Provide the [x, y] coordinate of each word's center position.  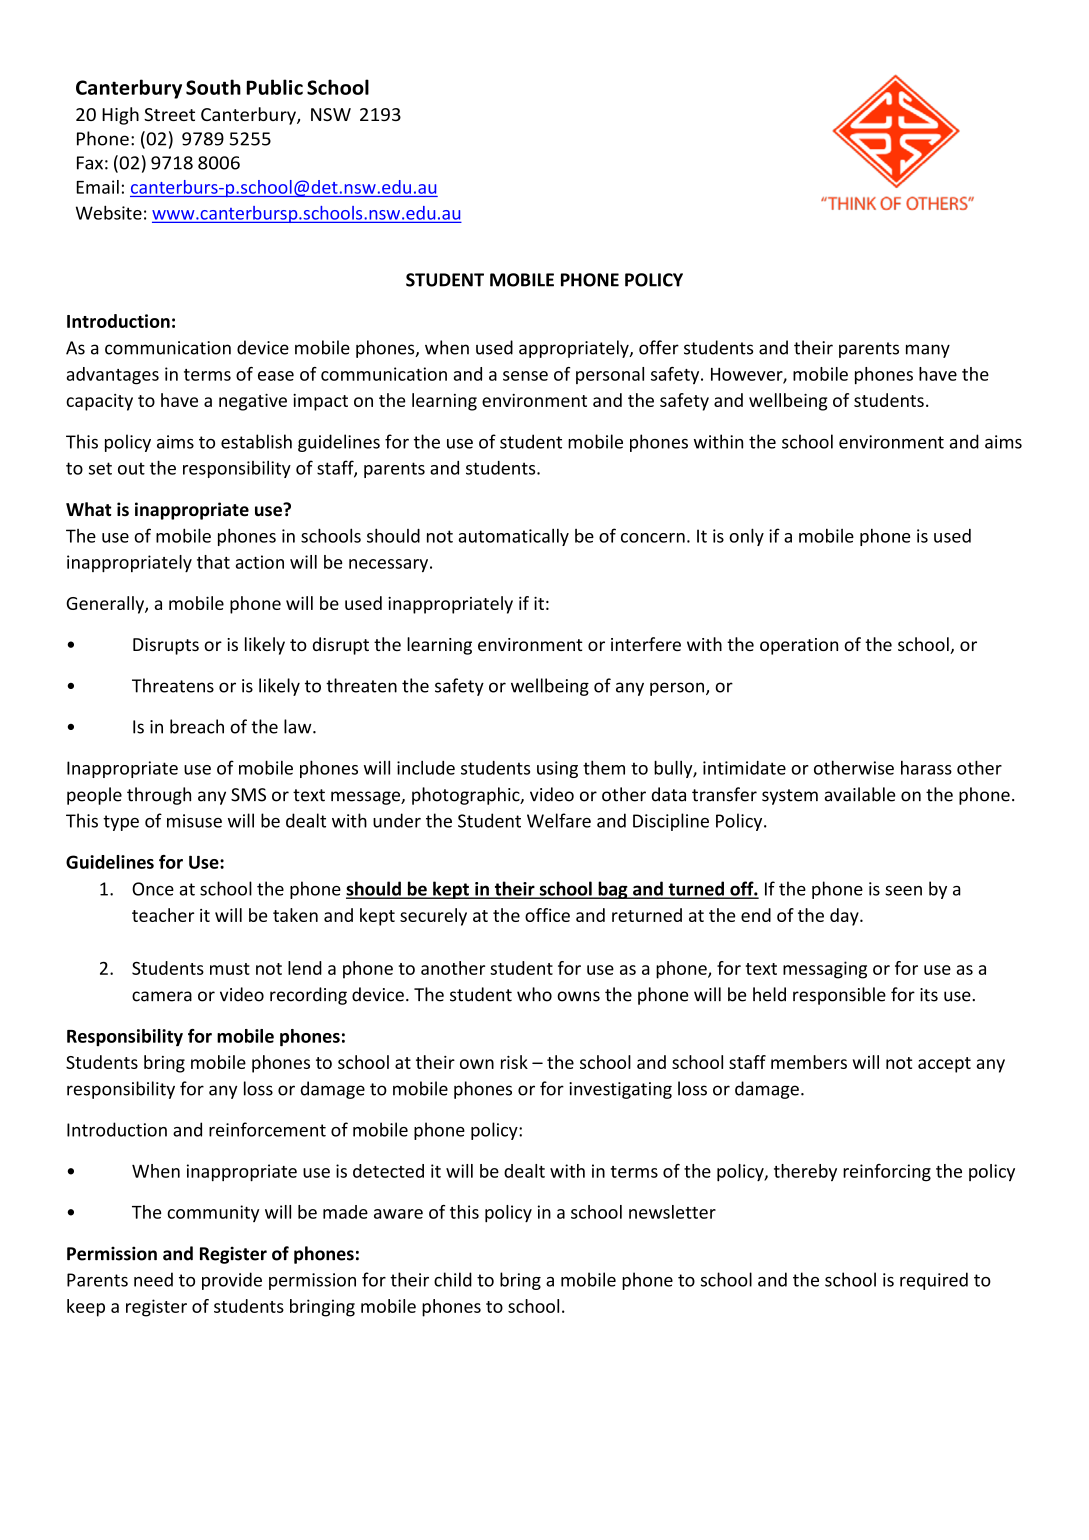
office [547, 915]
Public [275, 87]
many [928, 351]
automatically [514, 537]
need [153, 1279]
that [213, 562]
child [453, 1279]
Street [169, 114]
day [845, 917]
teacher [163, 915]
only [746, 537]
